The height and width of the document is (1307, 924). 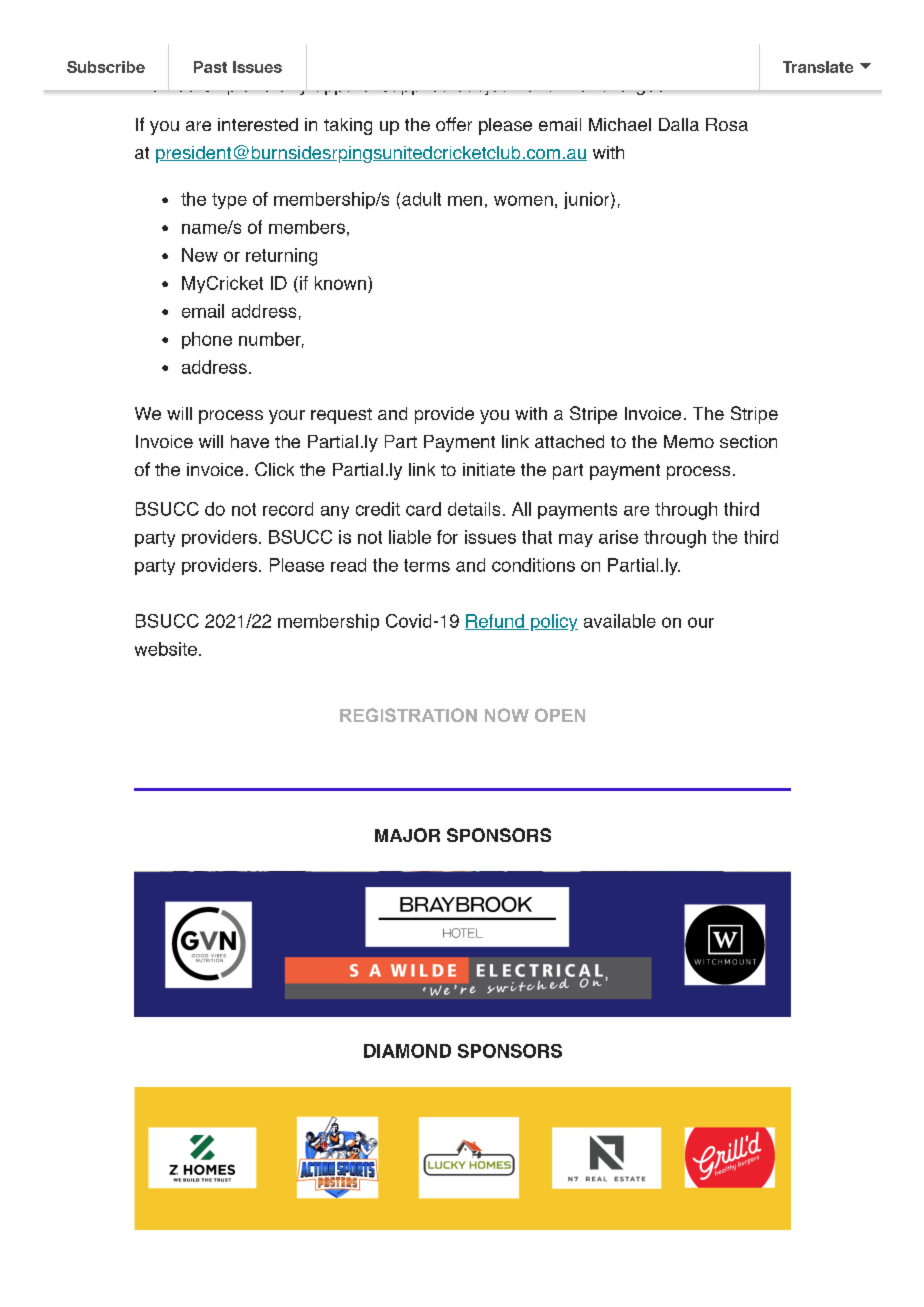 I want to click on available, so click(x=620, y=621).
